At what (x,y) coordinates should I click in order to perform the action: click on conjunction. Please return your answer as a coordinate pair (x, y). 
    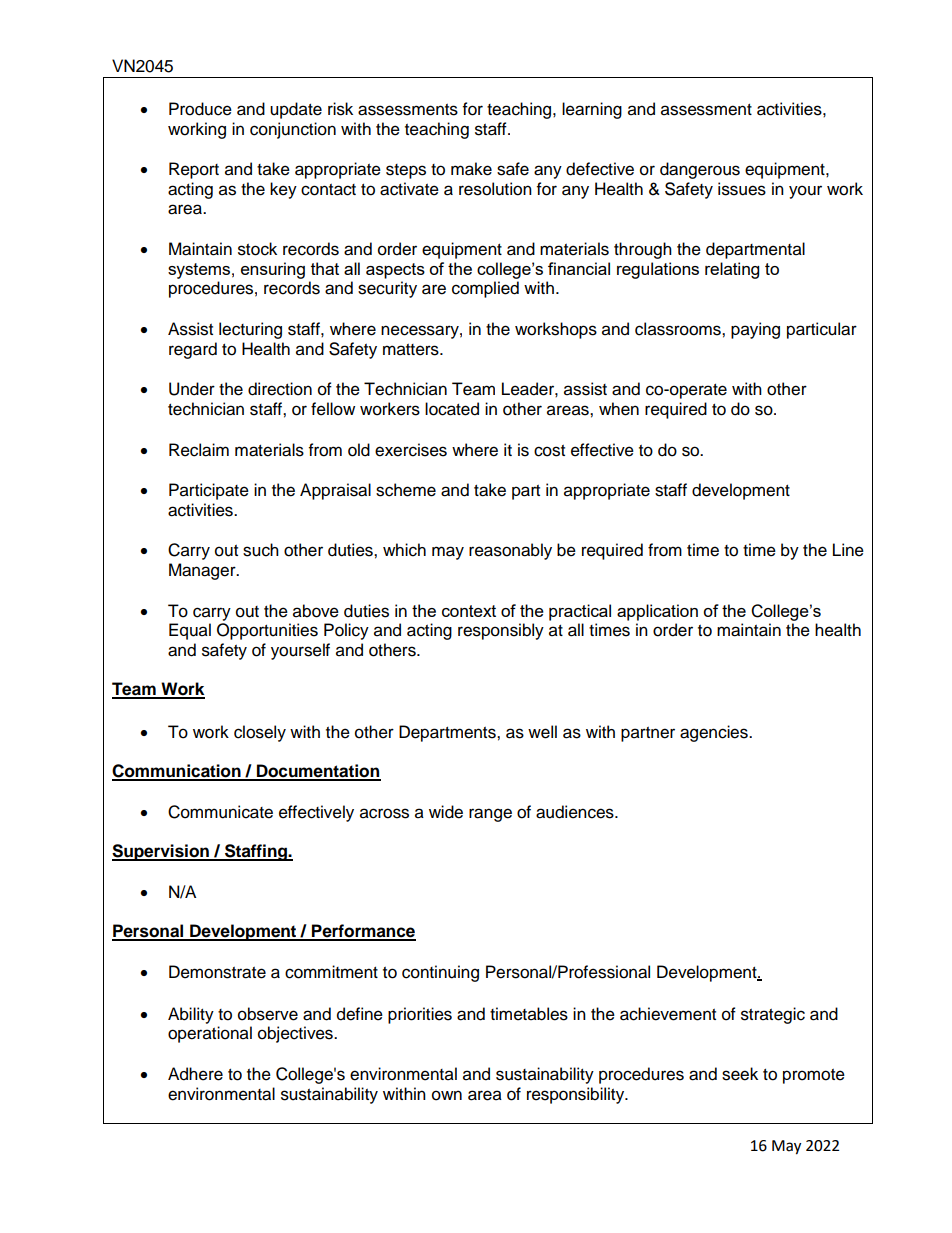
    Looking at the image, I should click on (293, 130).
